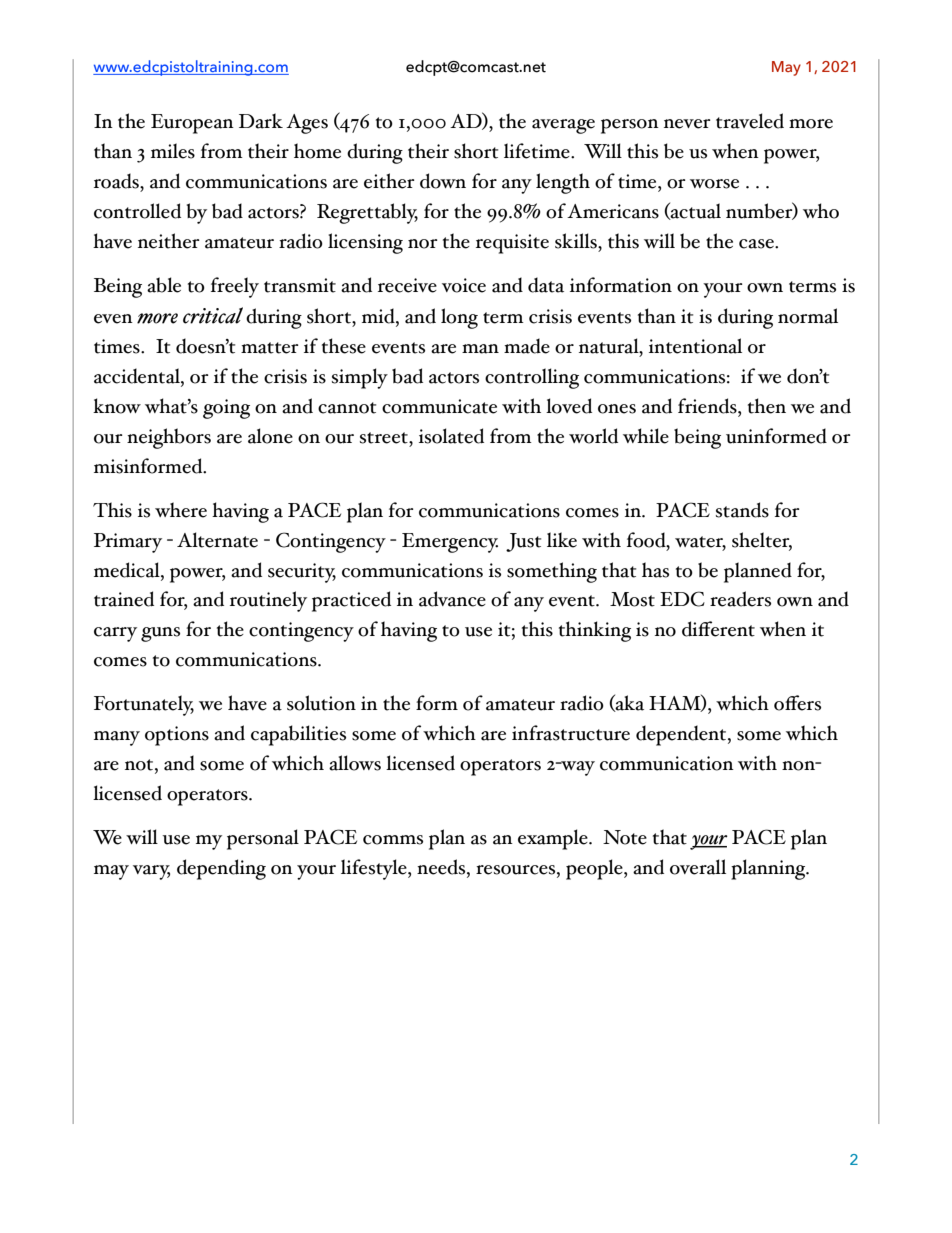 The image size is (952, 1233). Describe the element at coordinates (226, 409) in the document. I see `going` at that location.
